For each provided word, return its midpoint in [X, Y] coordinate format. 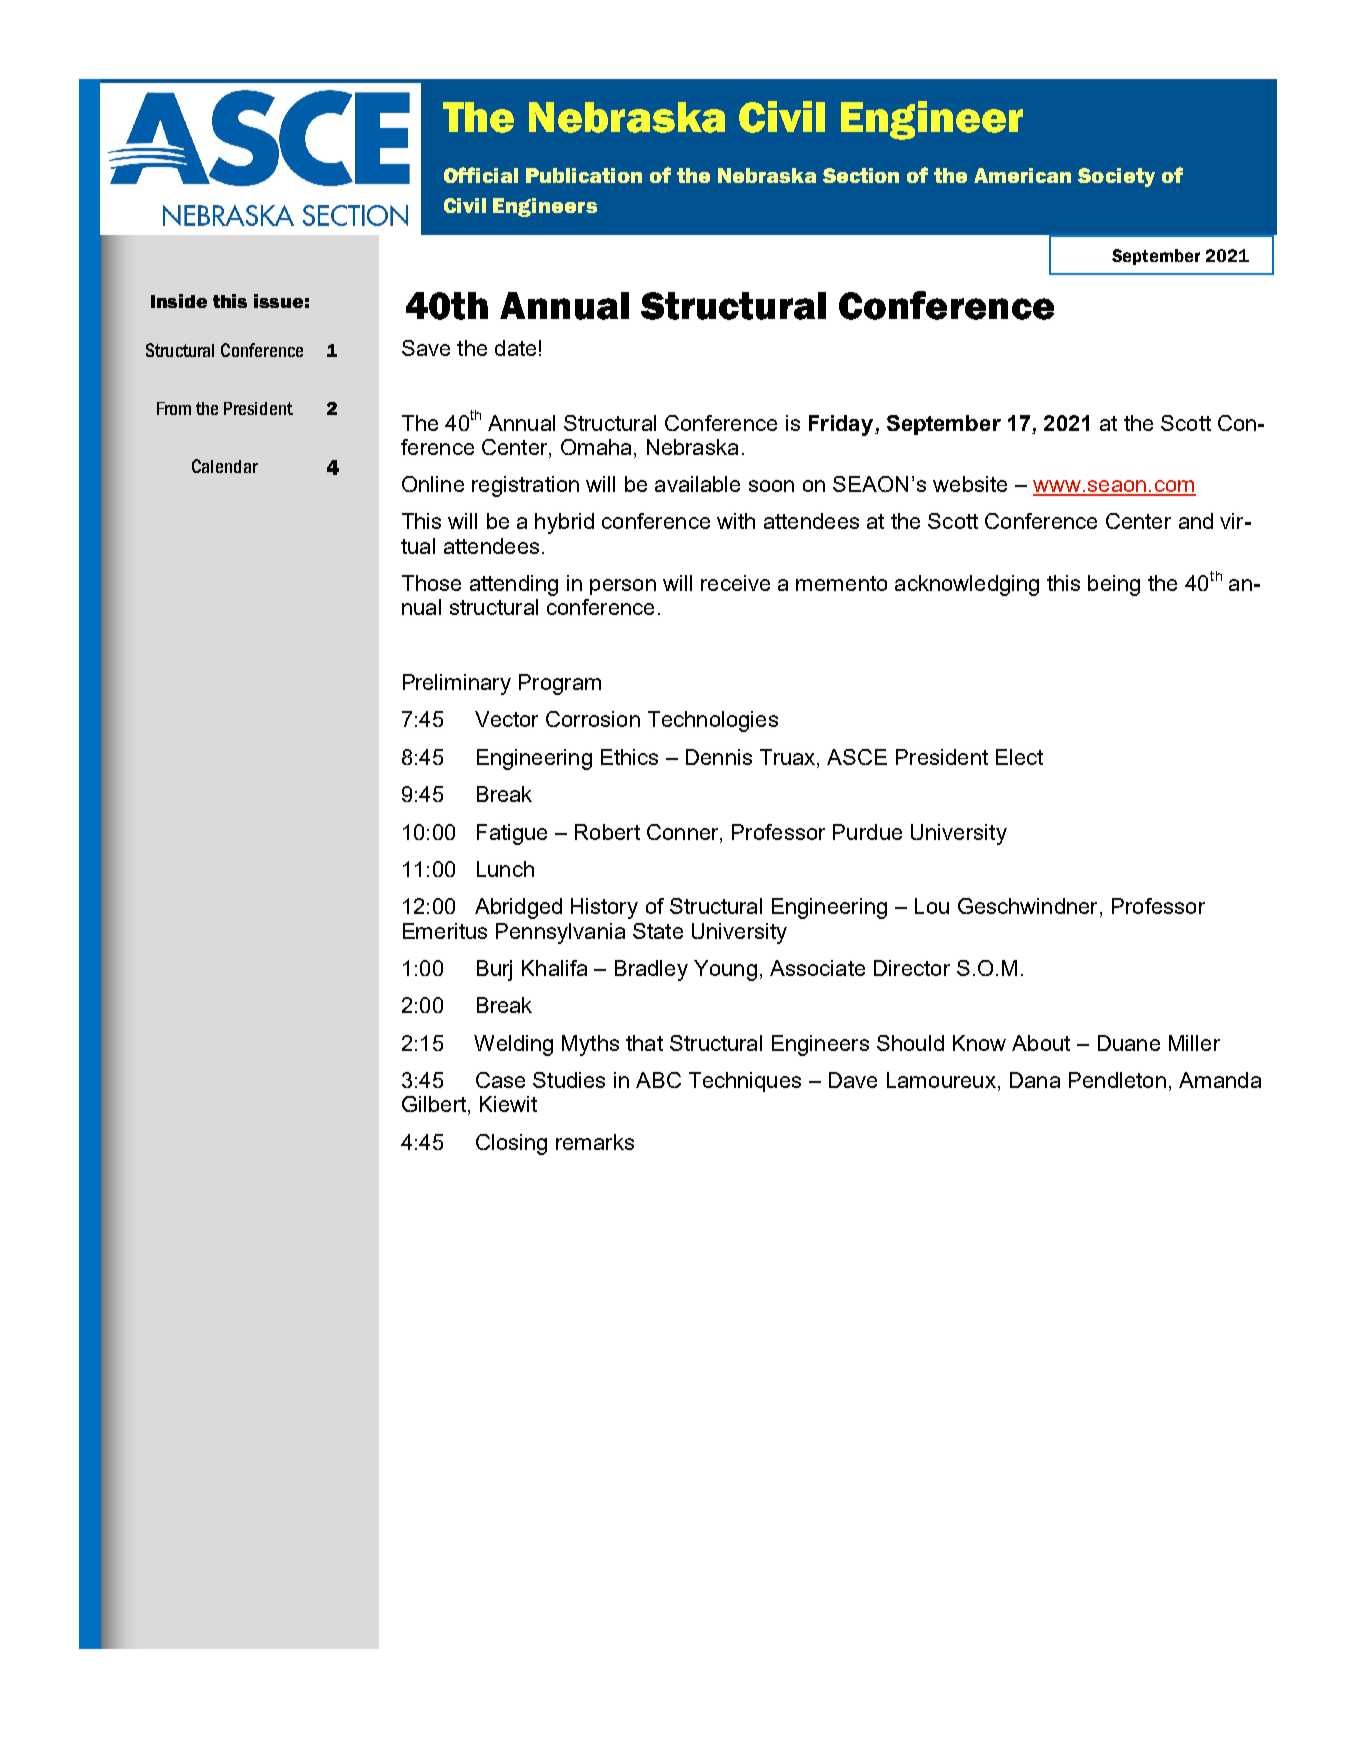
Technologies [713, 721]
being [1114, 585]
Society [1116, 177]
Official [481, 175]
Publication [584, 175]
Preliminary [457, 684]
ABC [658, 1080]
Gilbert [434, 1104]
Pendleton [1117, 1080]
